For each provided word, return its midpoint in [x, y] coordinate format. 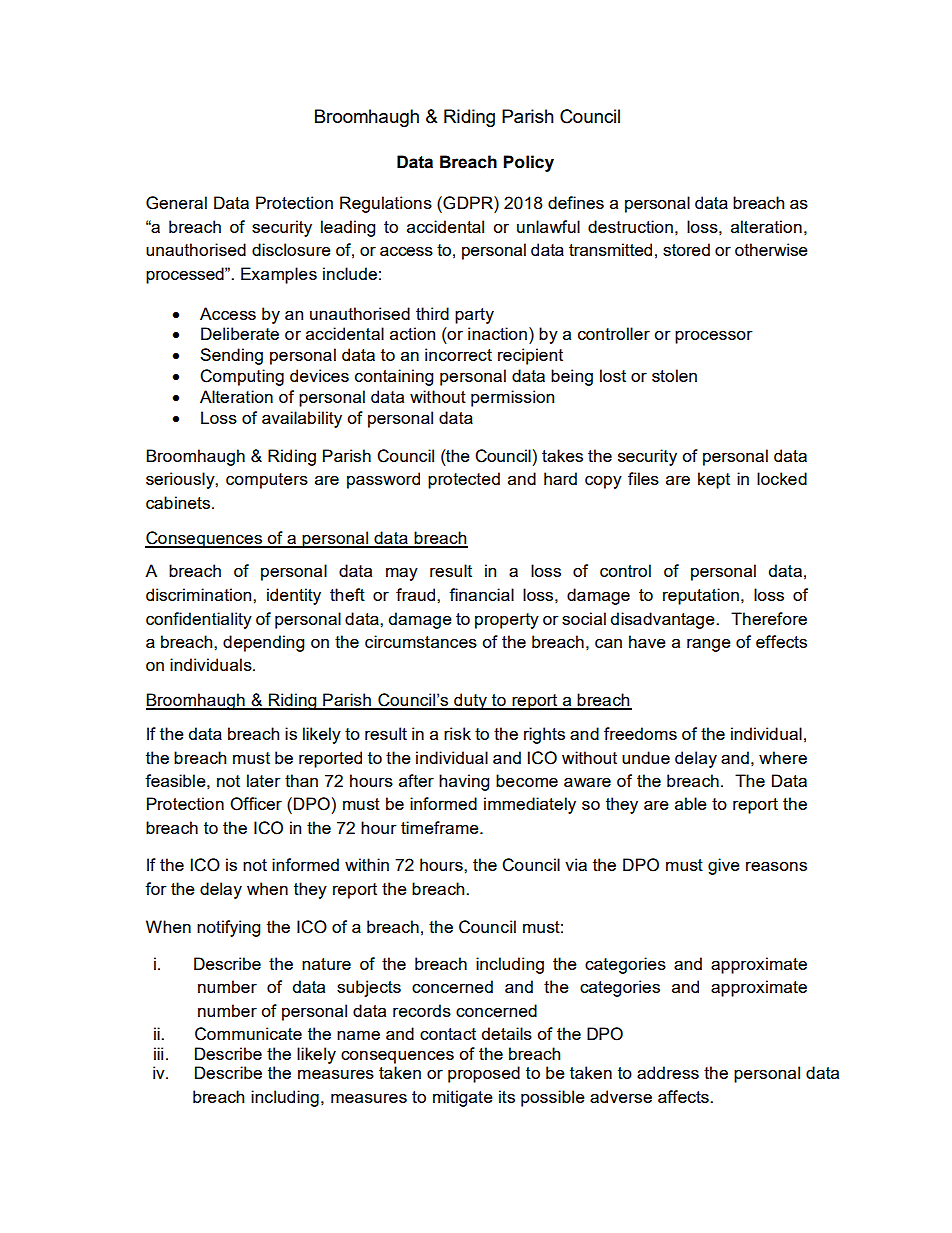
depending [263, 643]
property [507, 621]
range [709, 645]
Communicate [248, 1034]
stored [686, 249]
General [176, 203]
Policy [528, 163]
